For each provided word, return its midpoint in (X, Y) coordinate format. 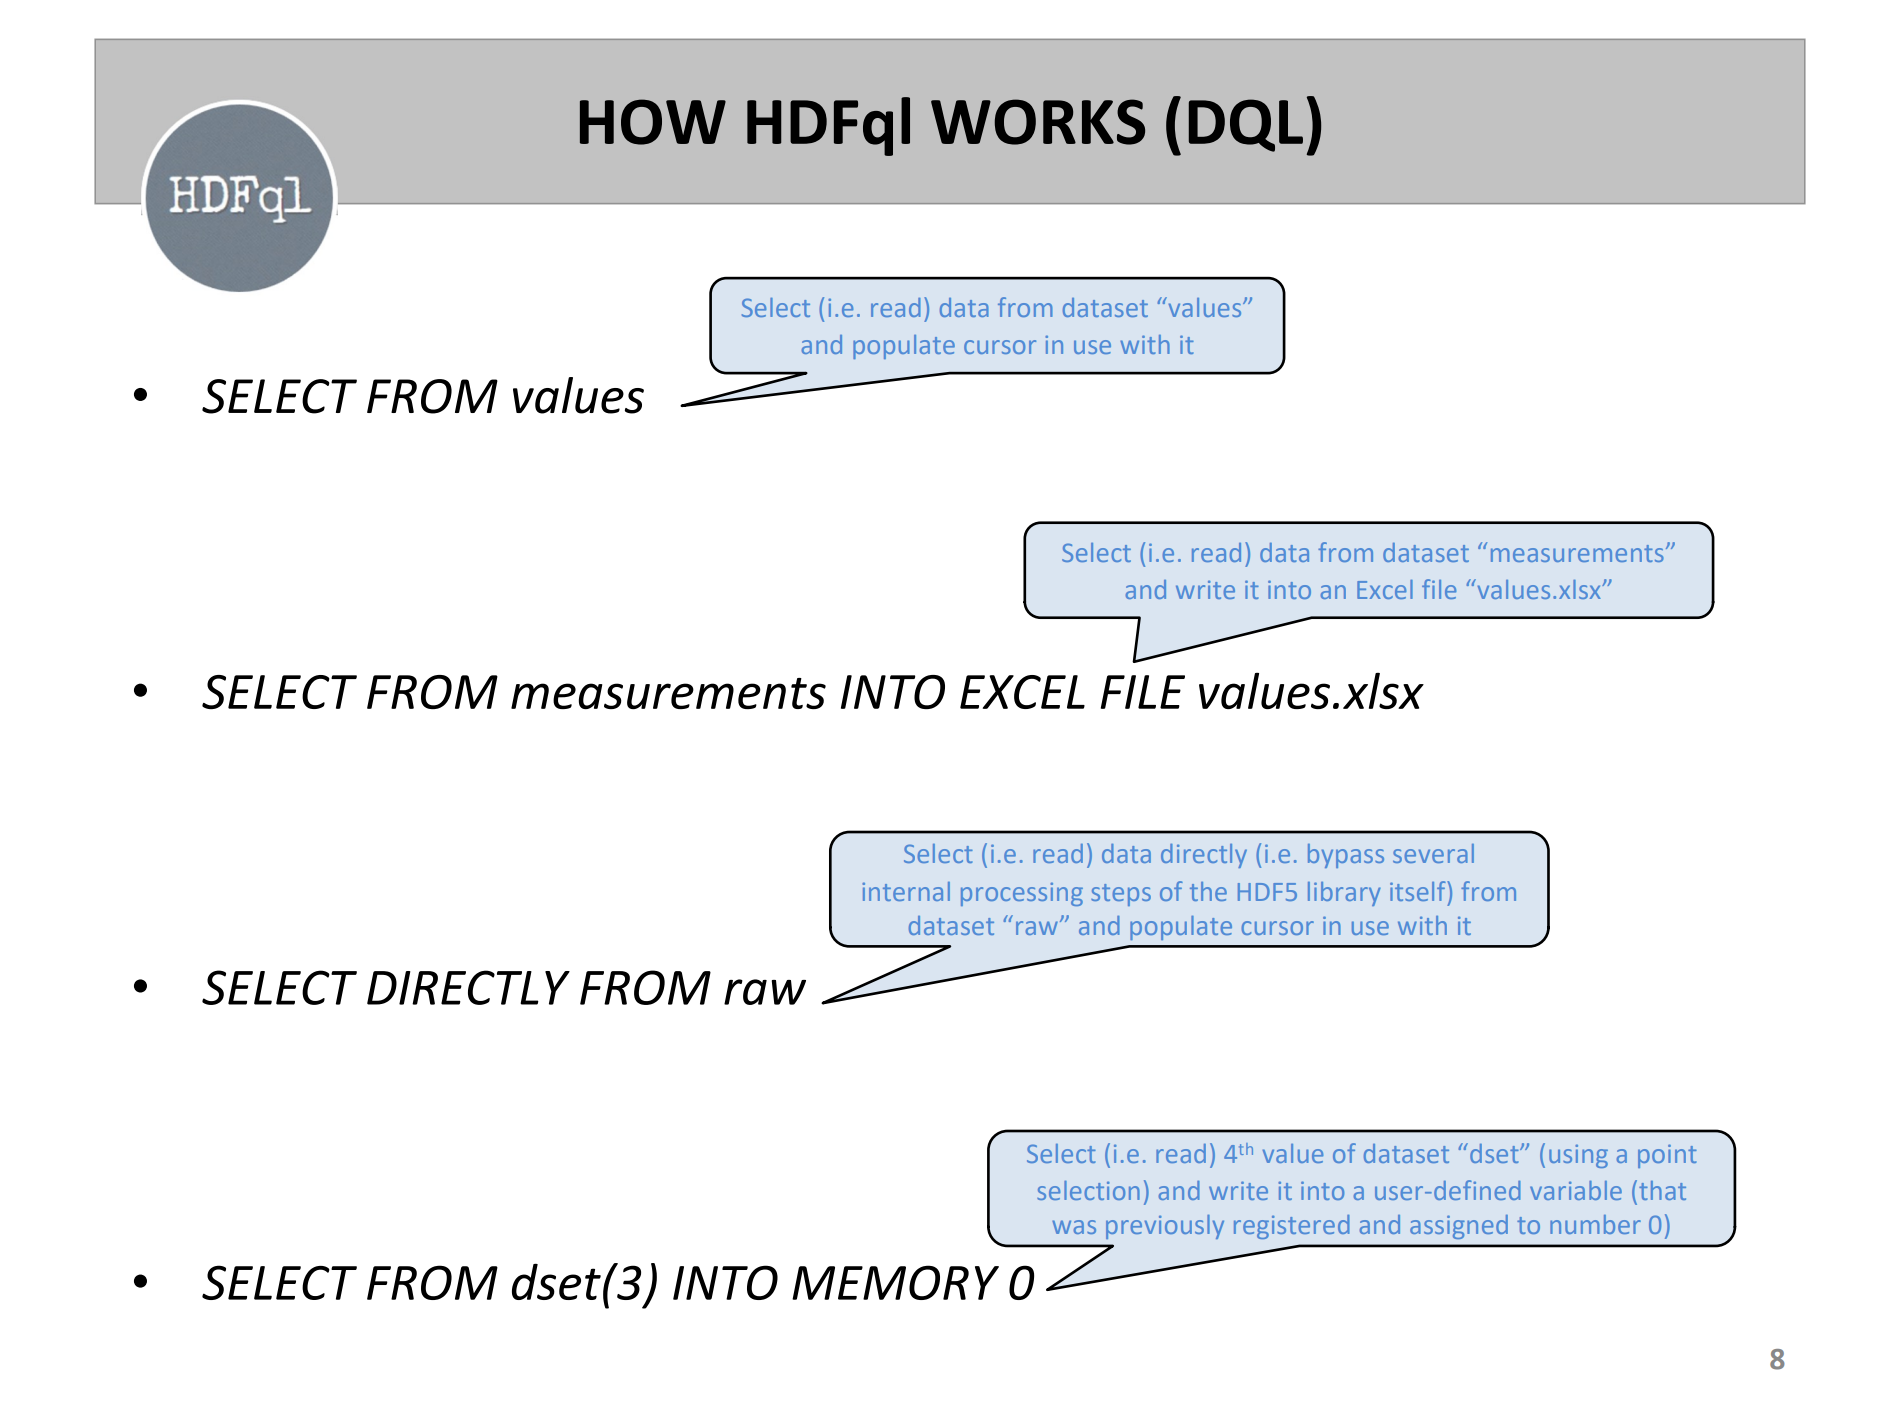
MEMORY (895, 1282)
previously (1165, 1227)
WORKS (1038, 122)
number (1595, 1224)
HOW (653, 122)
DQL (1246, 125)
